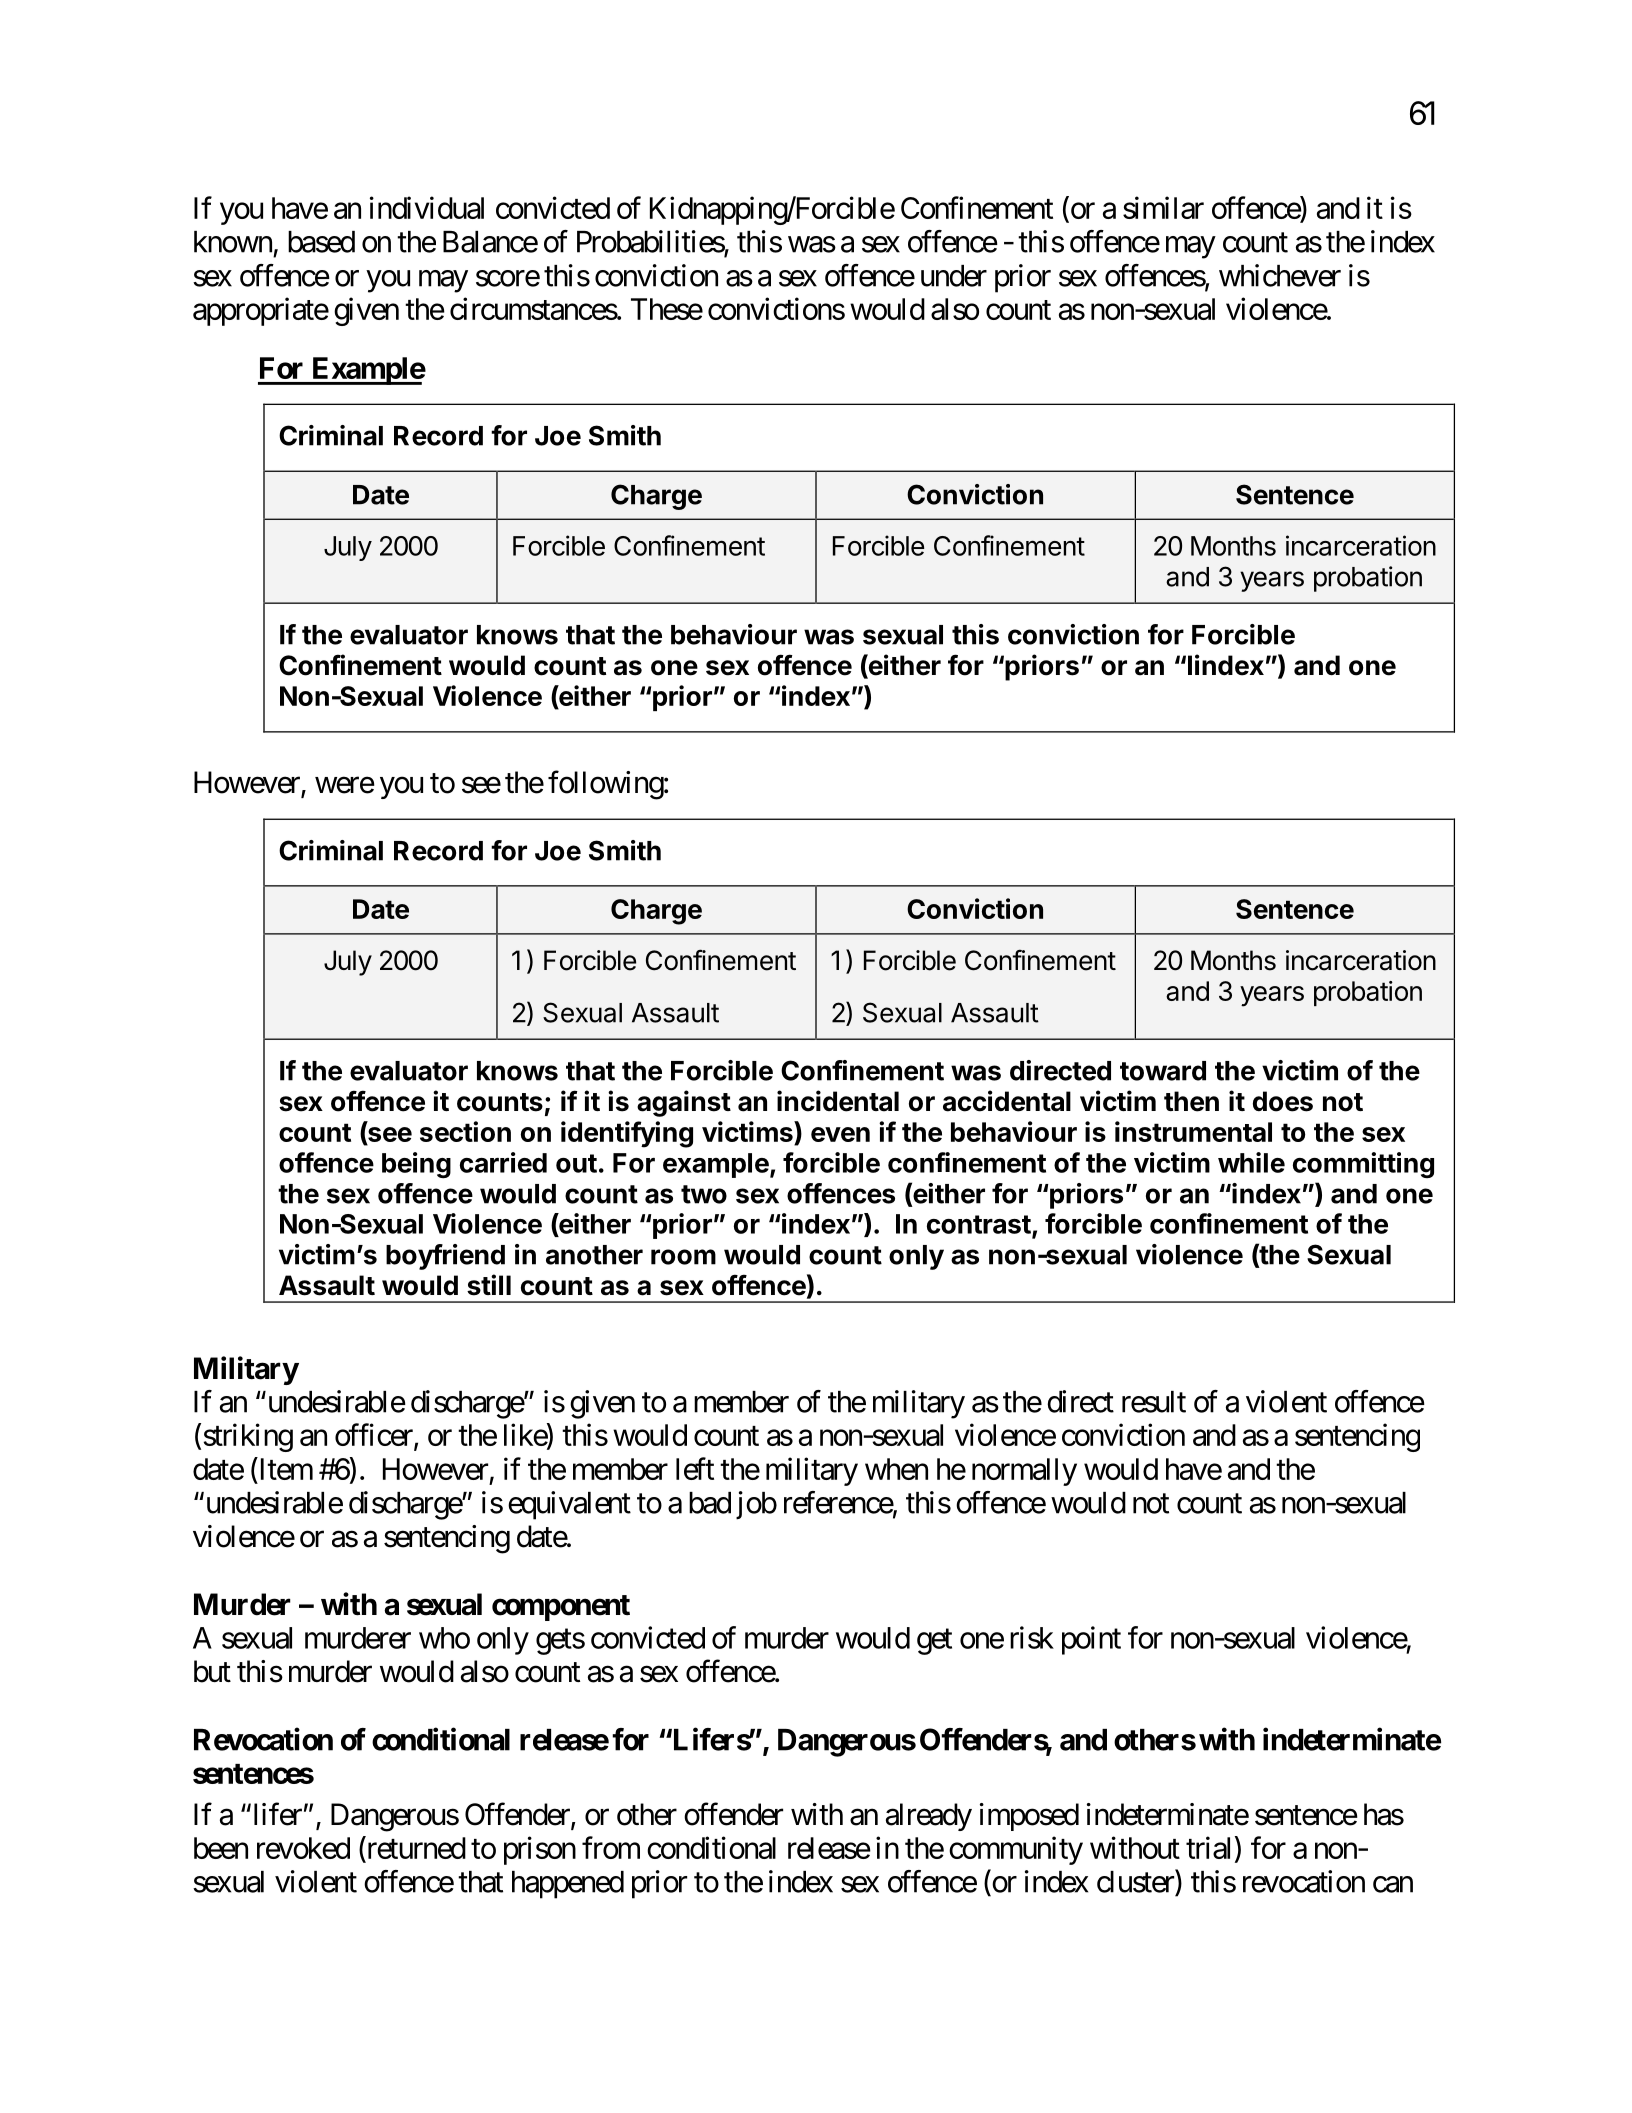  What do you see at coordinates (303, 1848) in the screenshot?
I see `revoked` at bounding box center [303, 1848].
